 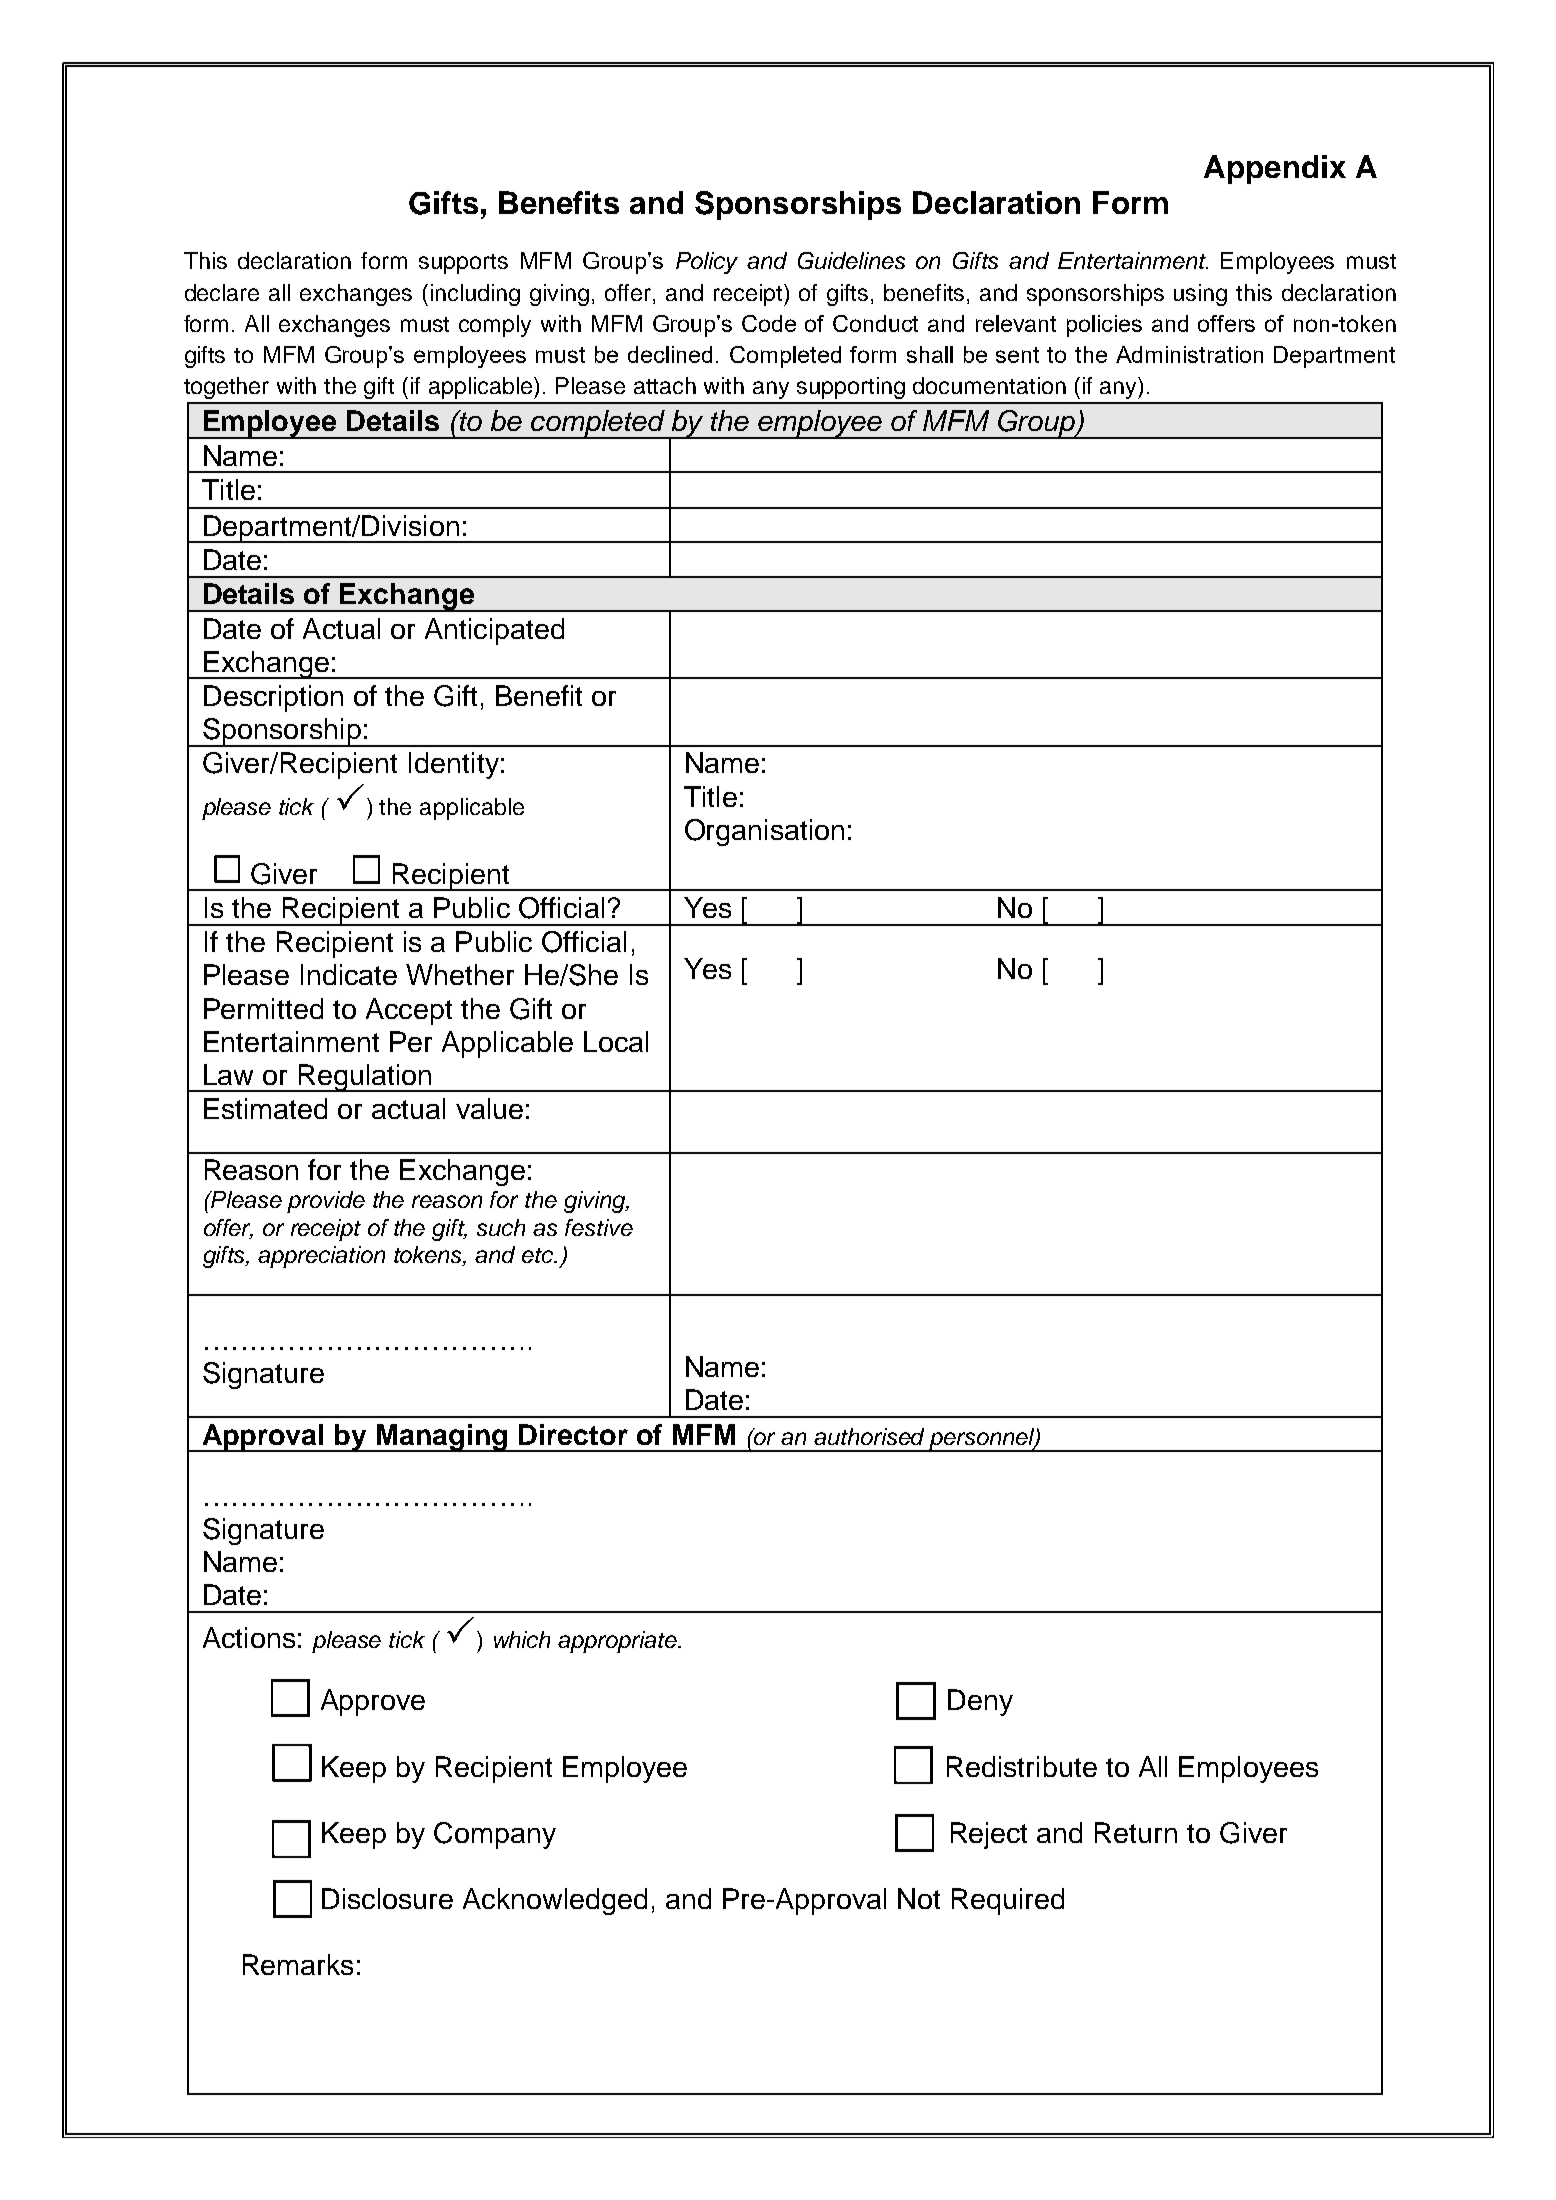 What do you see at coordinates (365, 1078) in the document?
I see `Regulation` at bounding box center [365, 1078].
